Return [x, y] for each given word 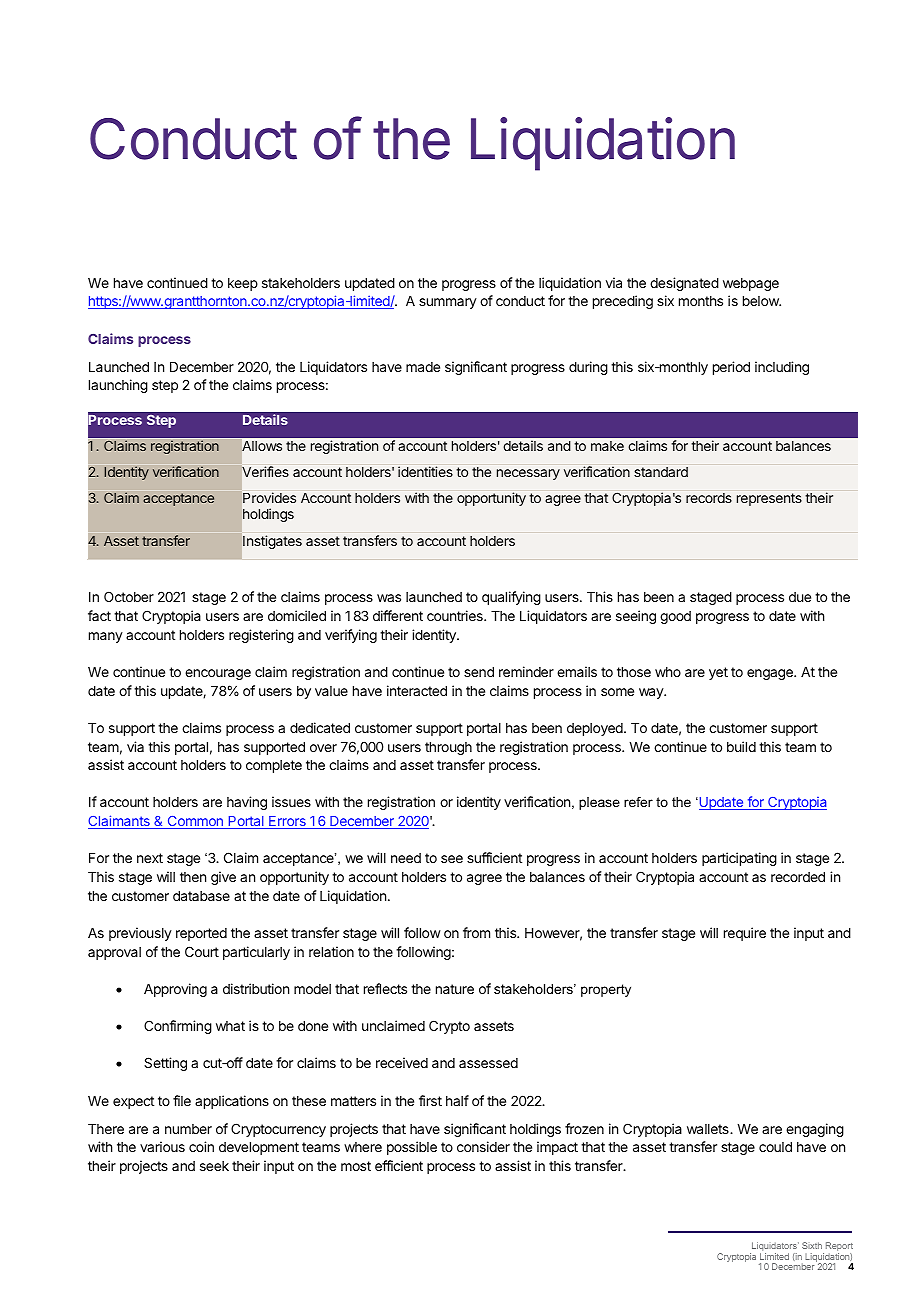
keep [243, 284]
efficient [399, 1165]
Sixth [812, 1245]
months [701, 301]
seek [214, 1166]
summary [448, 303]
